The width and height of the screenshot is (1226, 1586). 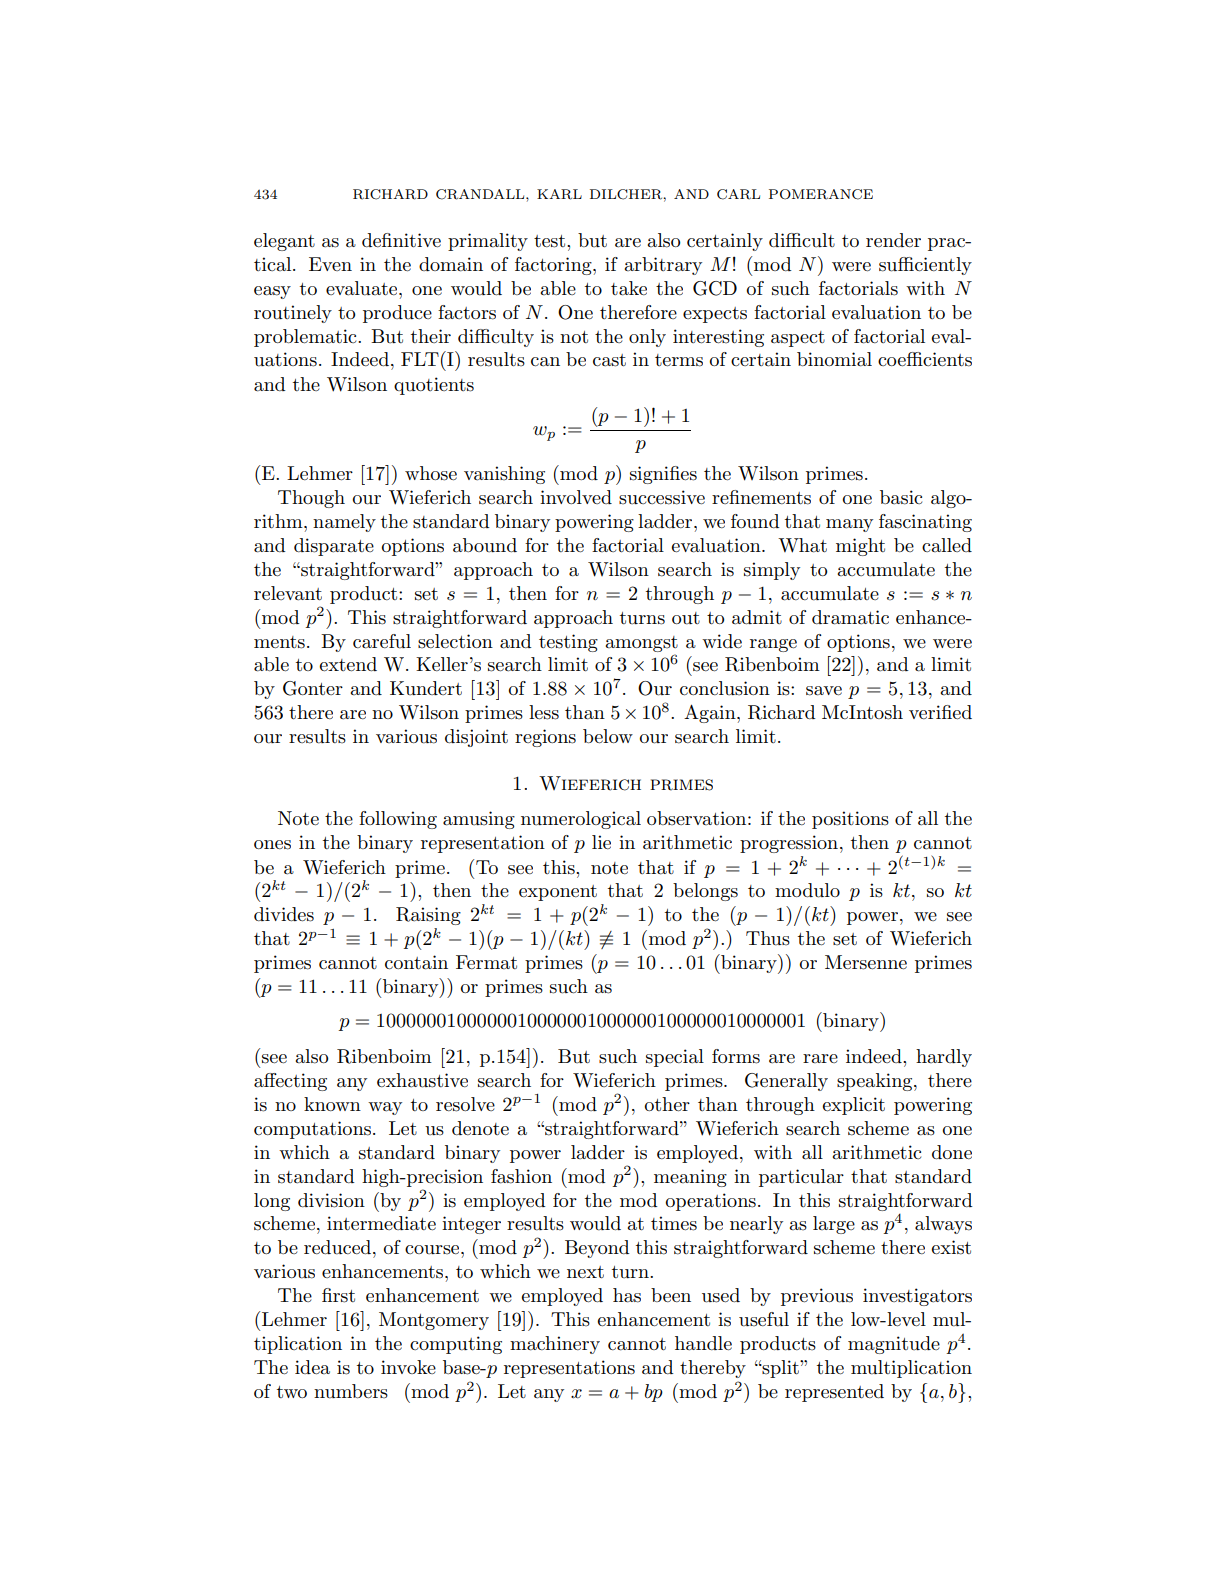 I want to click on exponent, so click(x=558, y=893).
